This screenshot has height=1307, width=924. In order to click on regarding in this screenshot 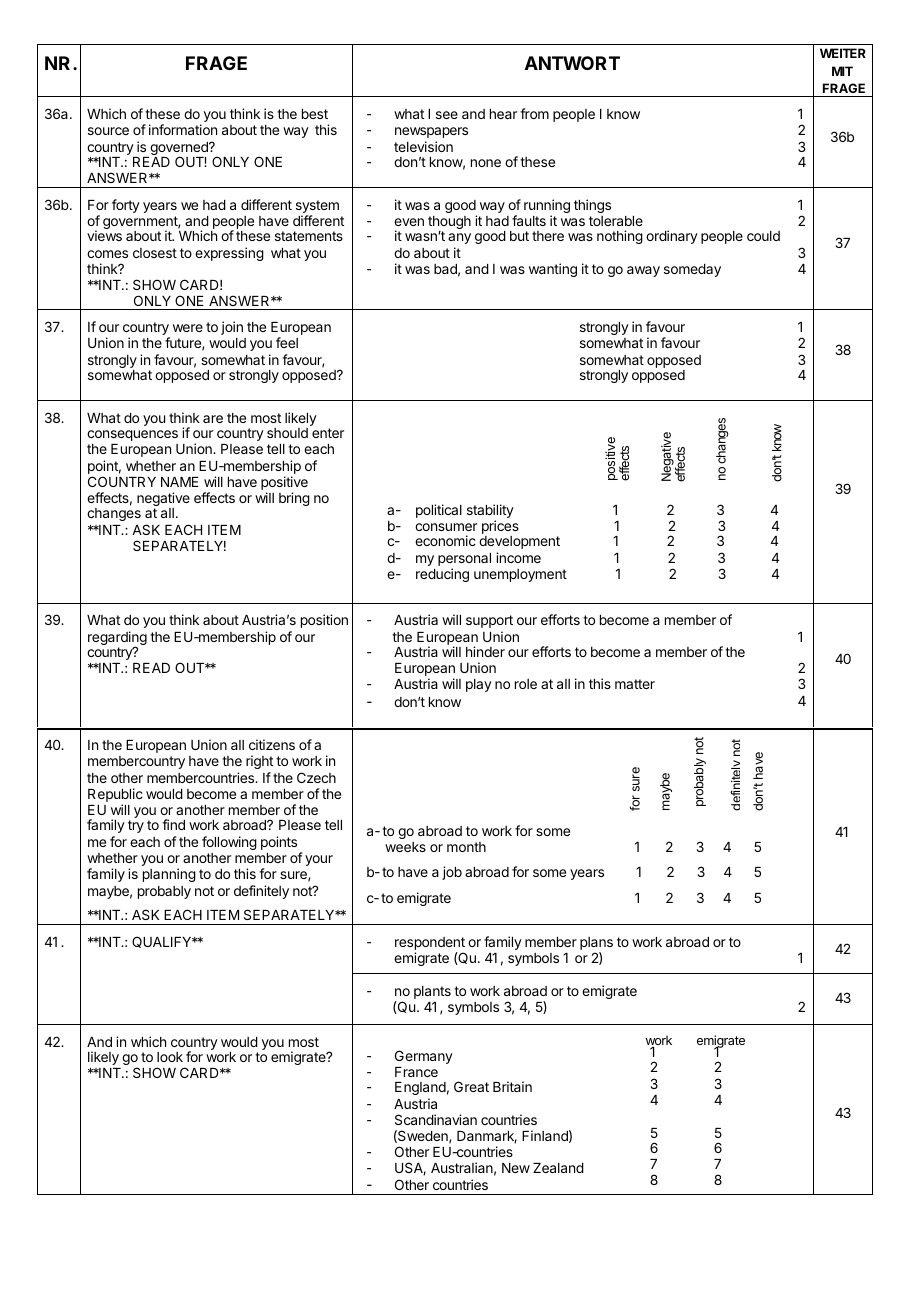, I will do `click(117, 639)`.
